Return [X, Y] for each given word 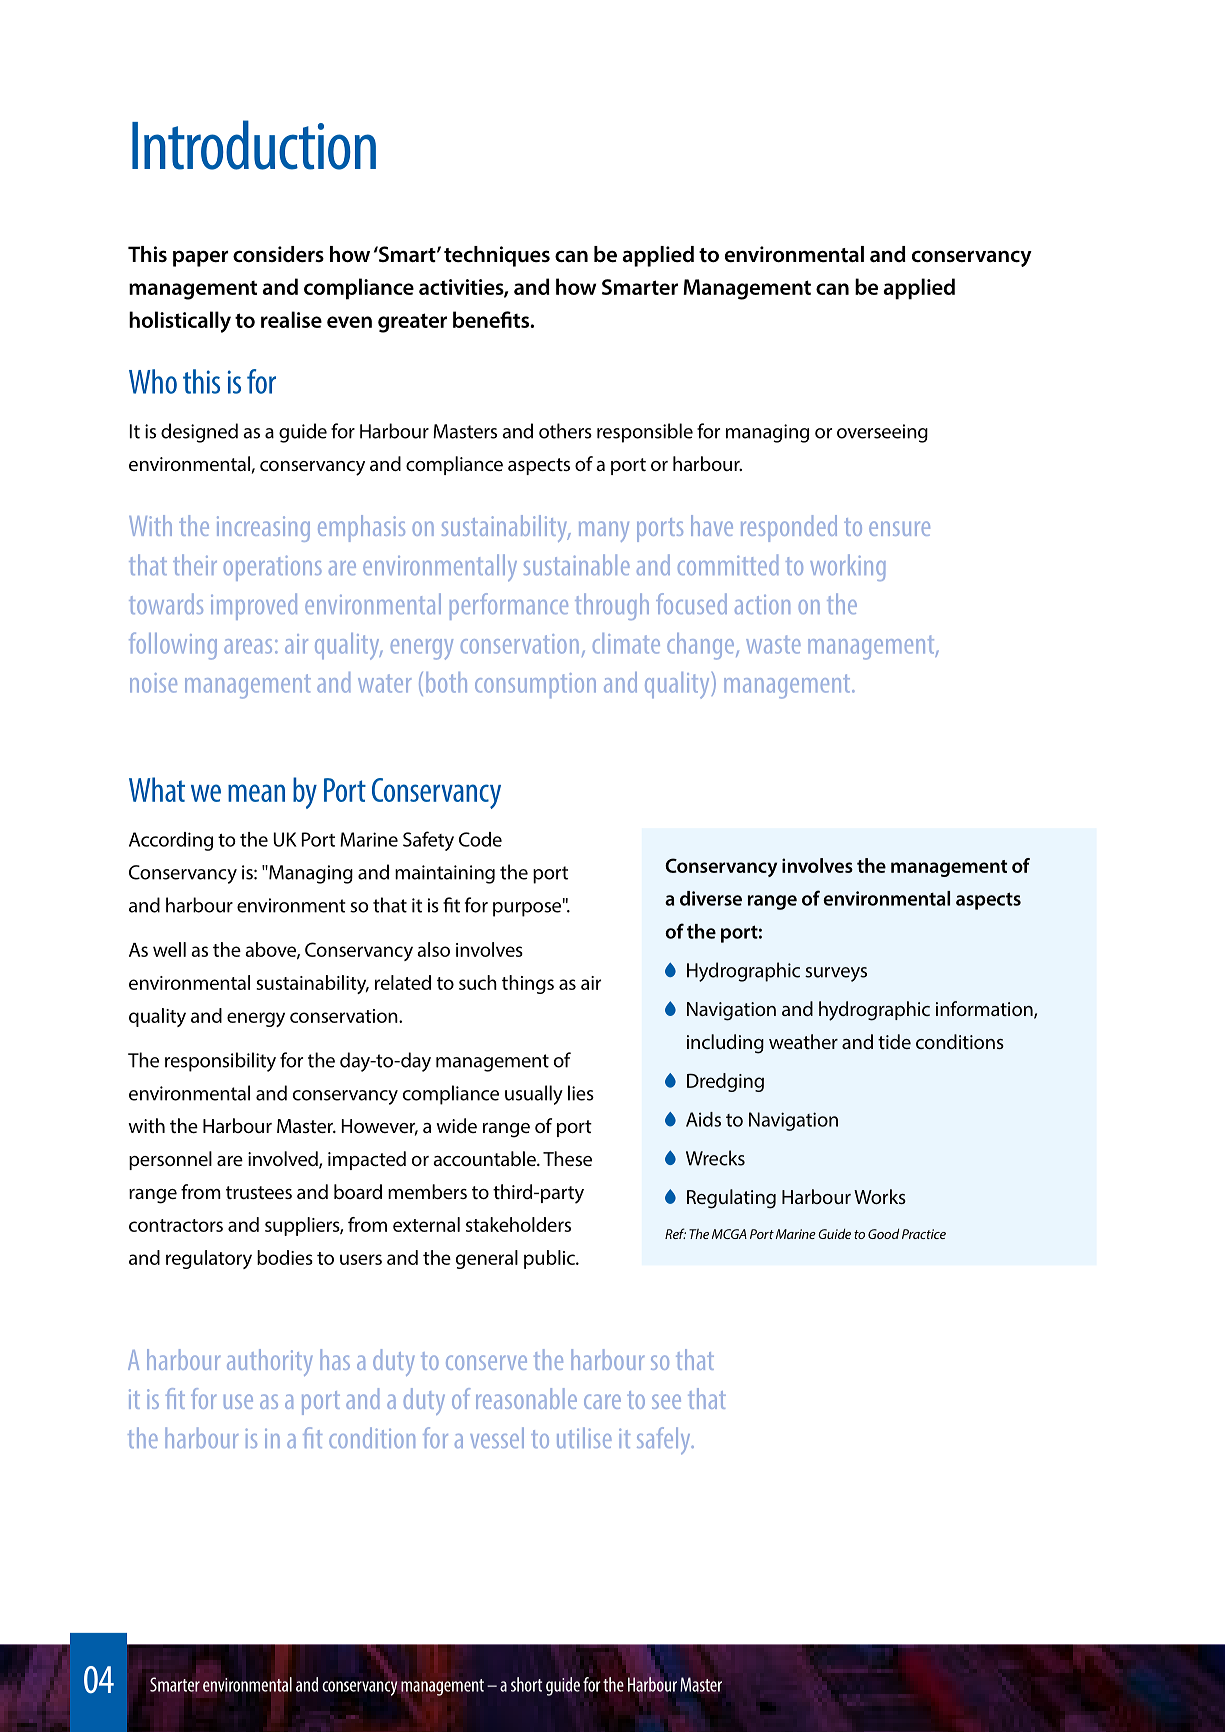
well [169, 949]
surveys [836, 974]
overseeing [882, 433]
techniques [497, 256]
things [528, 984]
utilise [584, 1437]
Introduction [254, 145]
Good [883, 1233]
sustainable [577, 564]
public [550, 1259]
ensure [899, 528]
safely [665, 1440]
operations [273, 568]
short [526, 1684]
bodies [285, 1257]
